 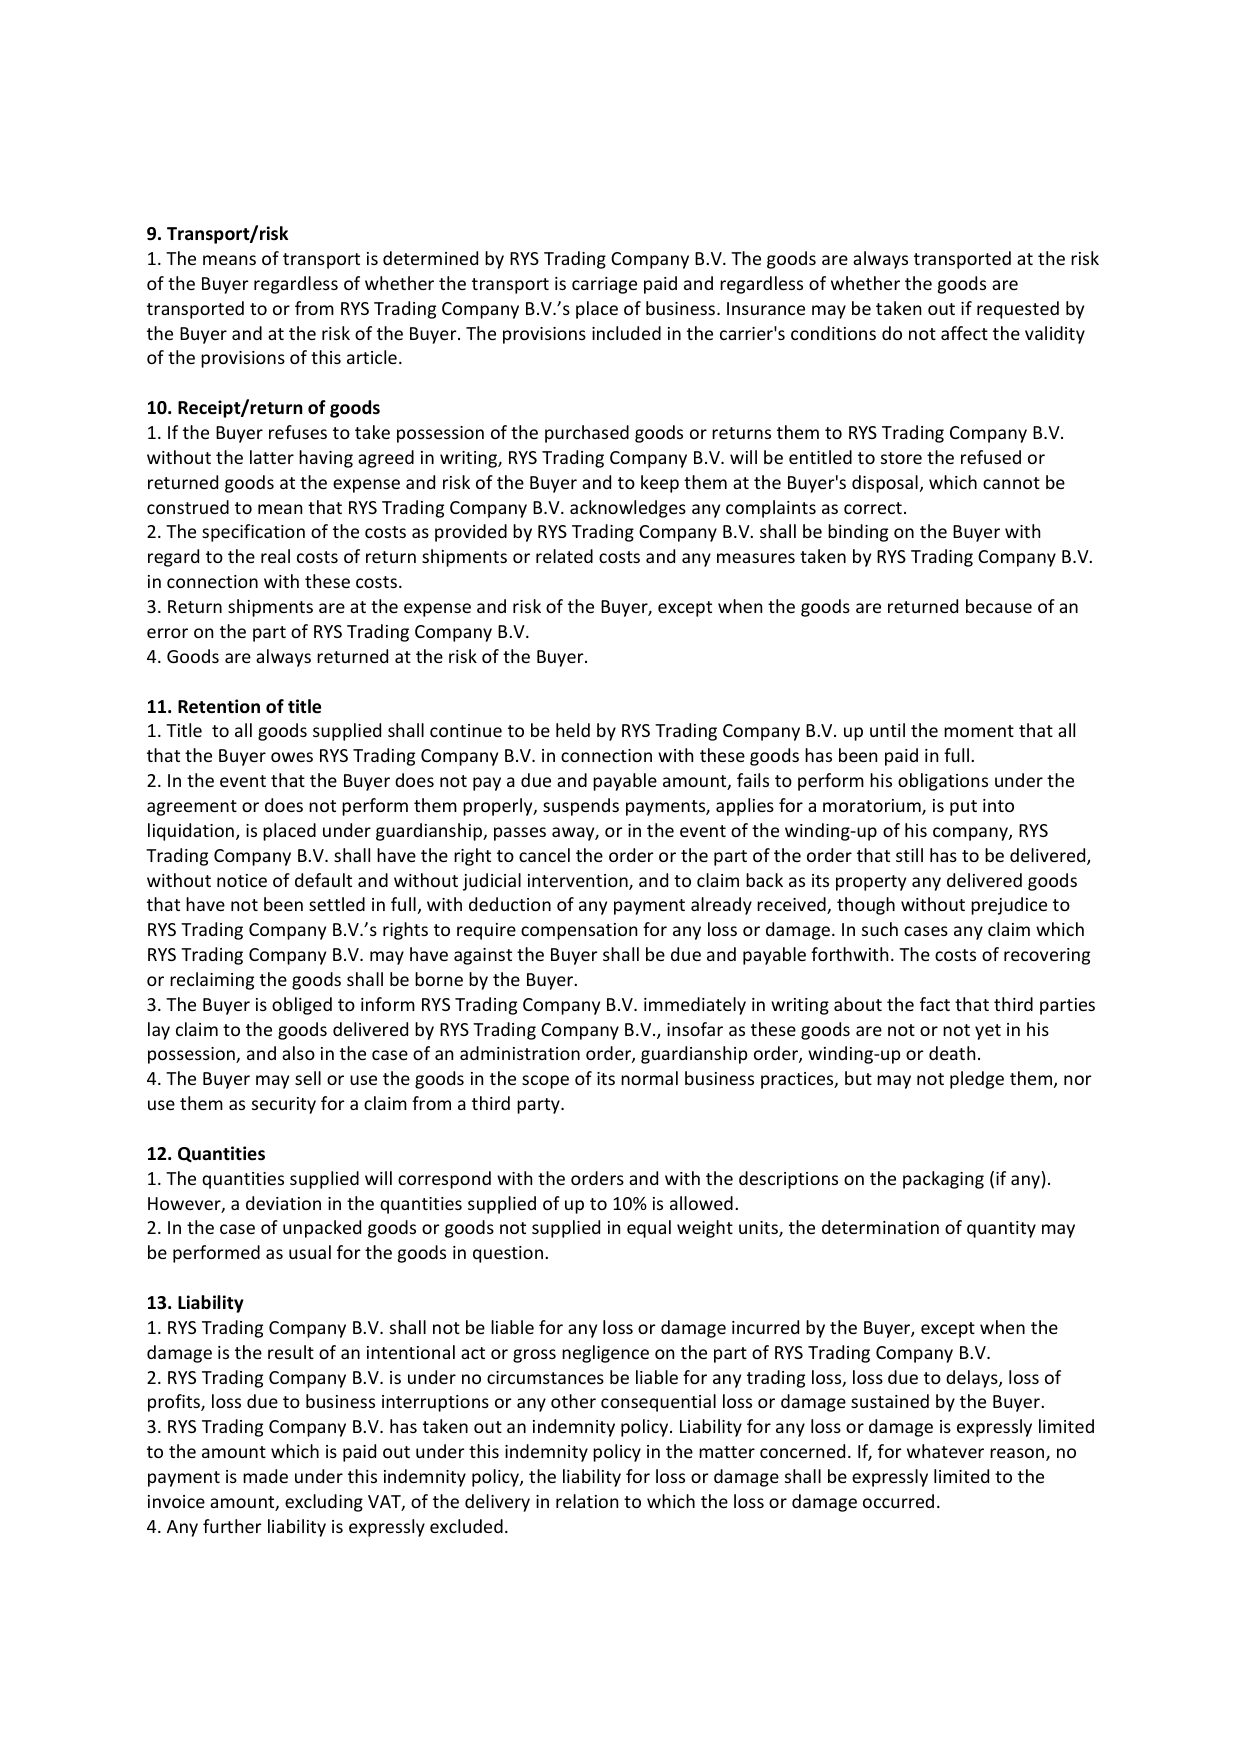 What do you see at coordinates (242, 880) in the page?
I see `notice` at bounding box center [242, 880].
